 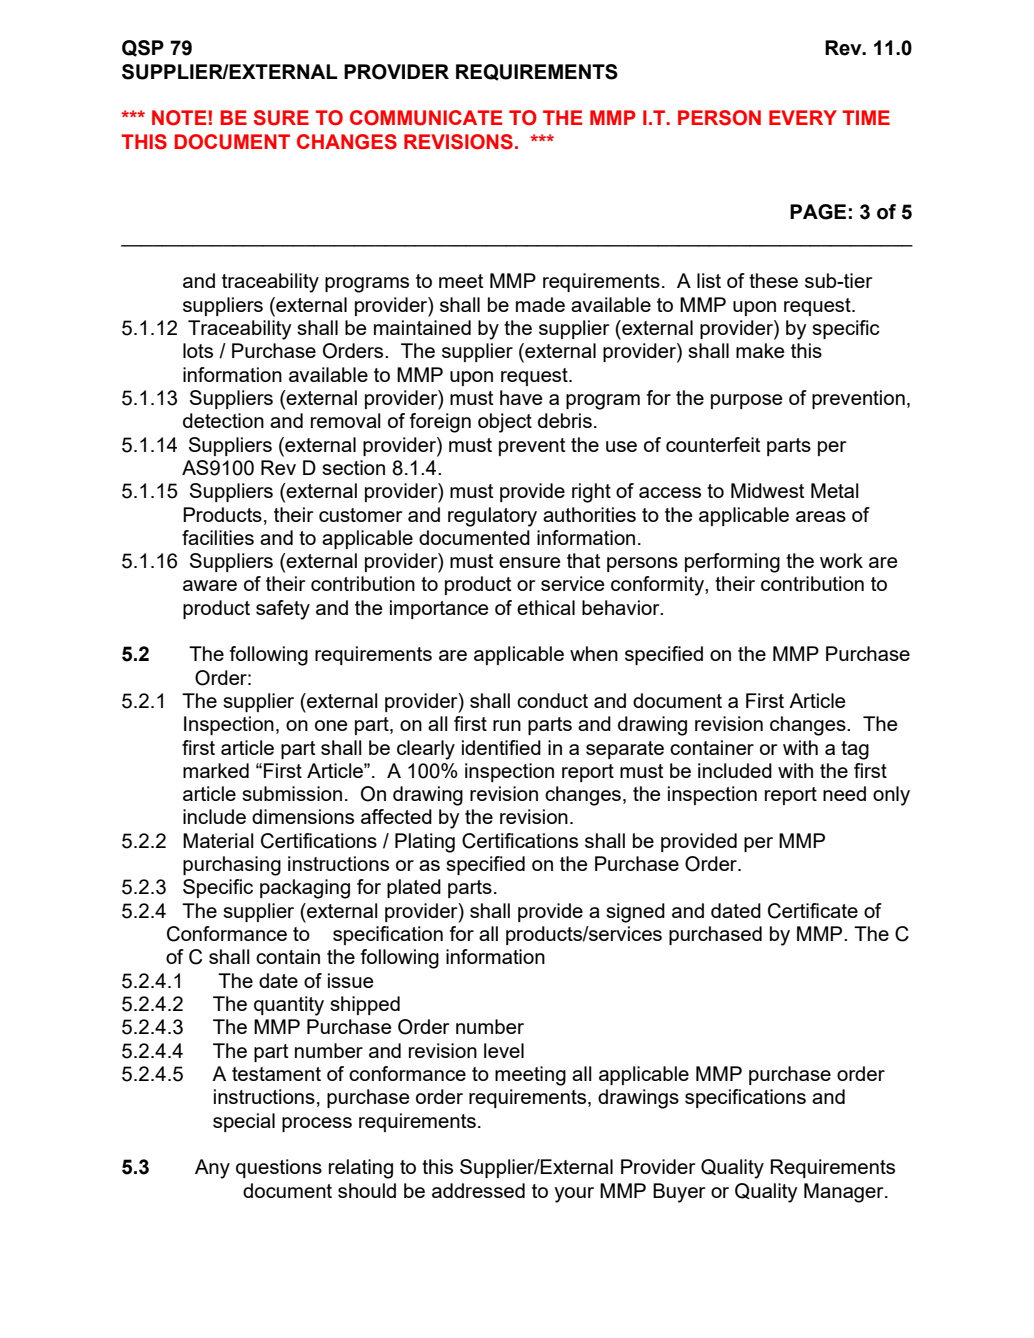 I want to click on work, so click(x=841, y=560).
